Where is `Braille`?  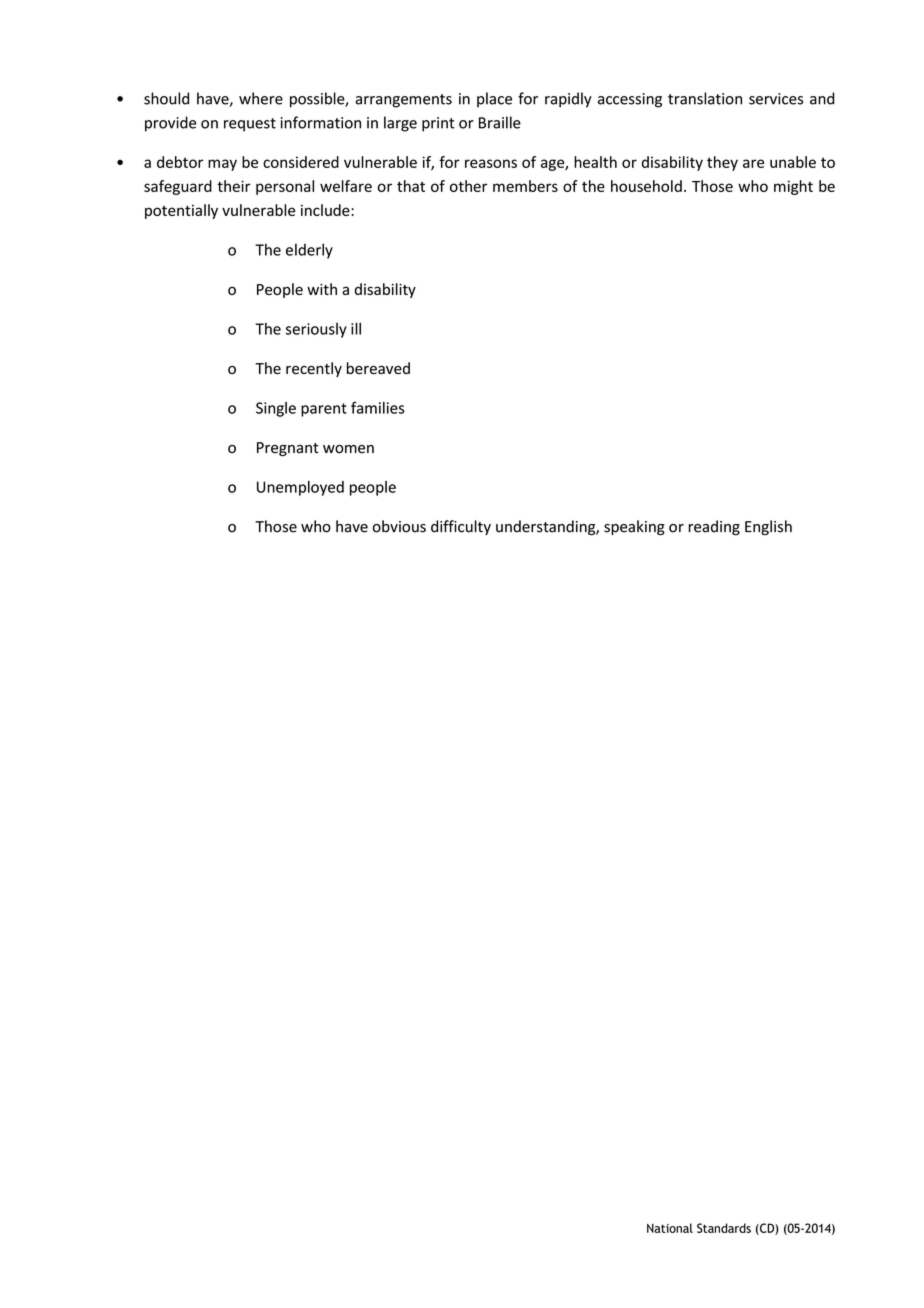
Braille is located at coordinates (500, 122).
